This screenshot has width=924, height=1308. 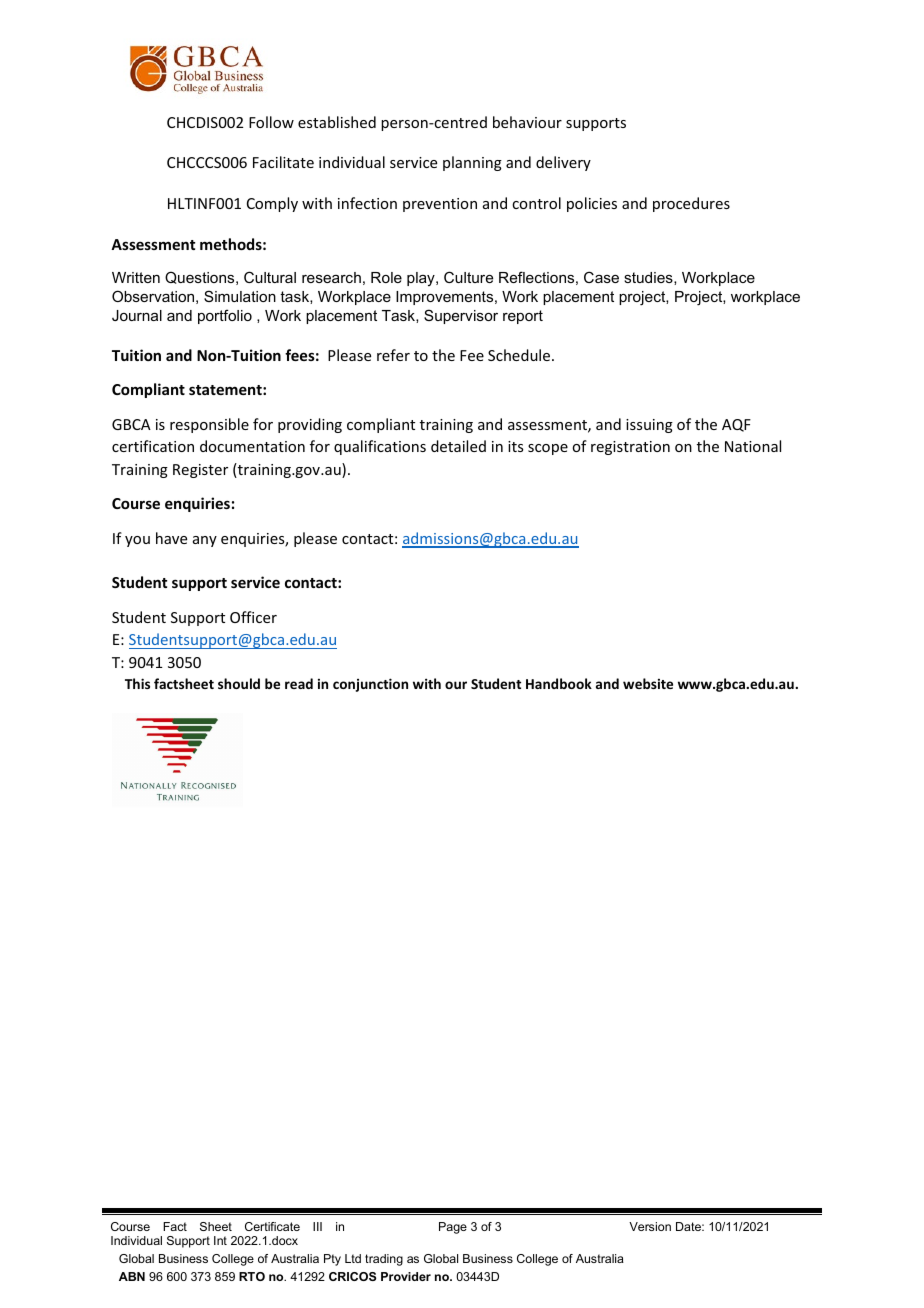 I want to click on detailed, so click(x=458, y=446).
